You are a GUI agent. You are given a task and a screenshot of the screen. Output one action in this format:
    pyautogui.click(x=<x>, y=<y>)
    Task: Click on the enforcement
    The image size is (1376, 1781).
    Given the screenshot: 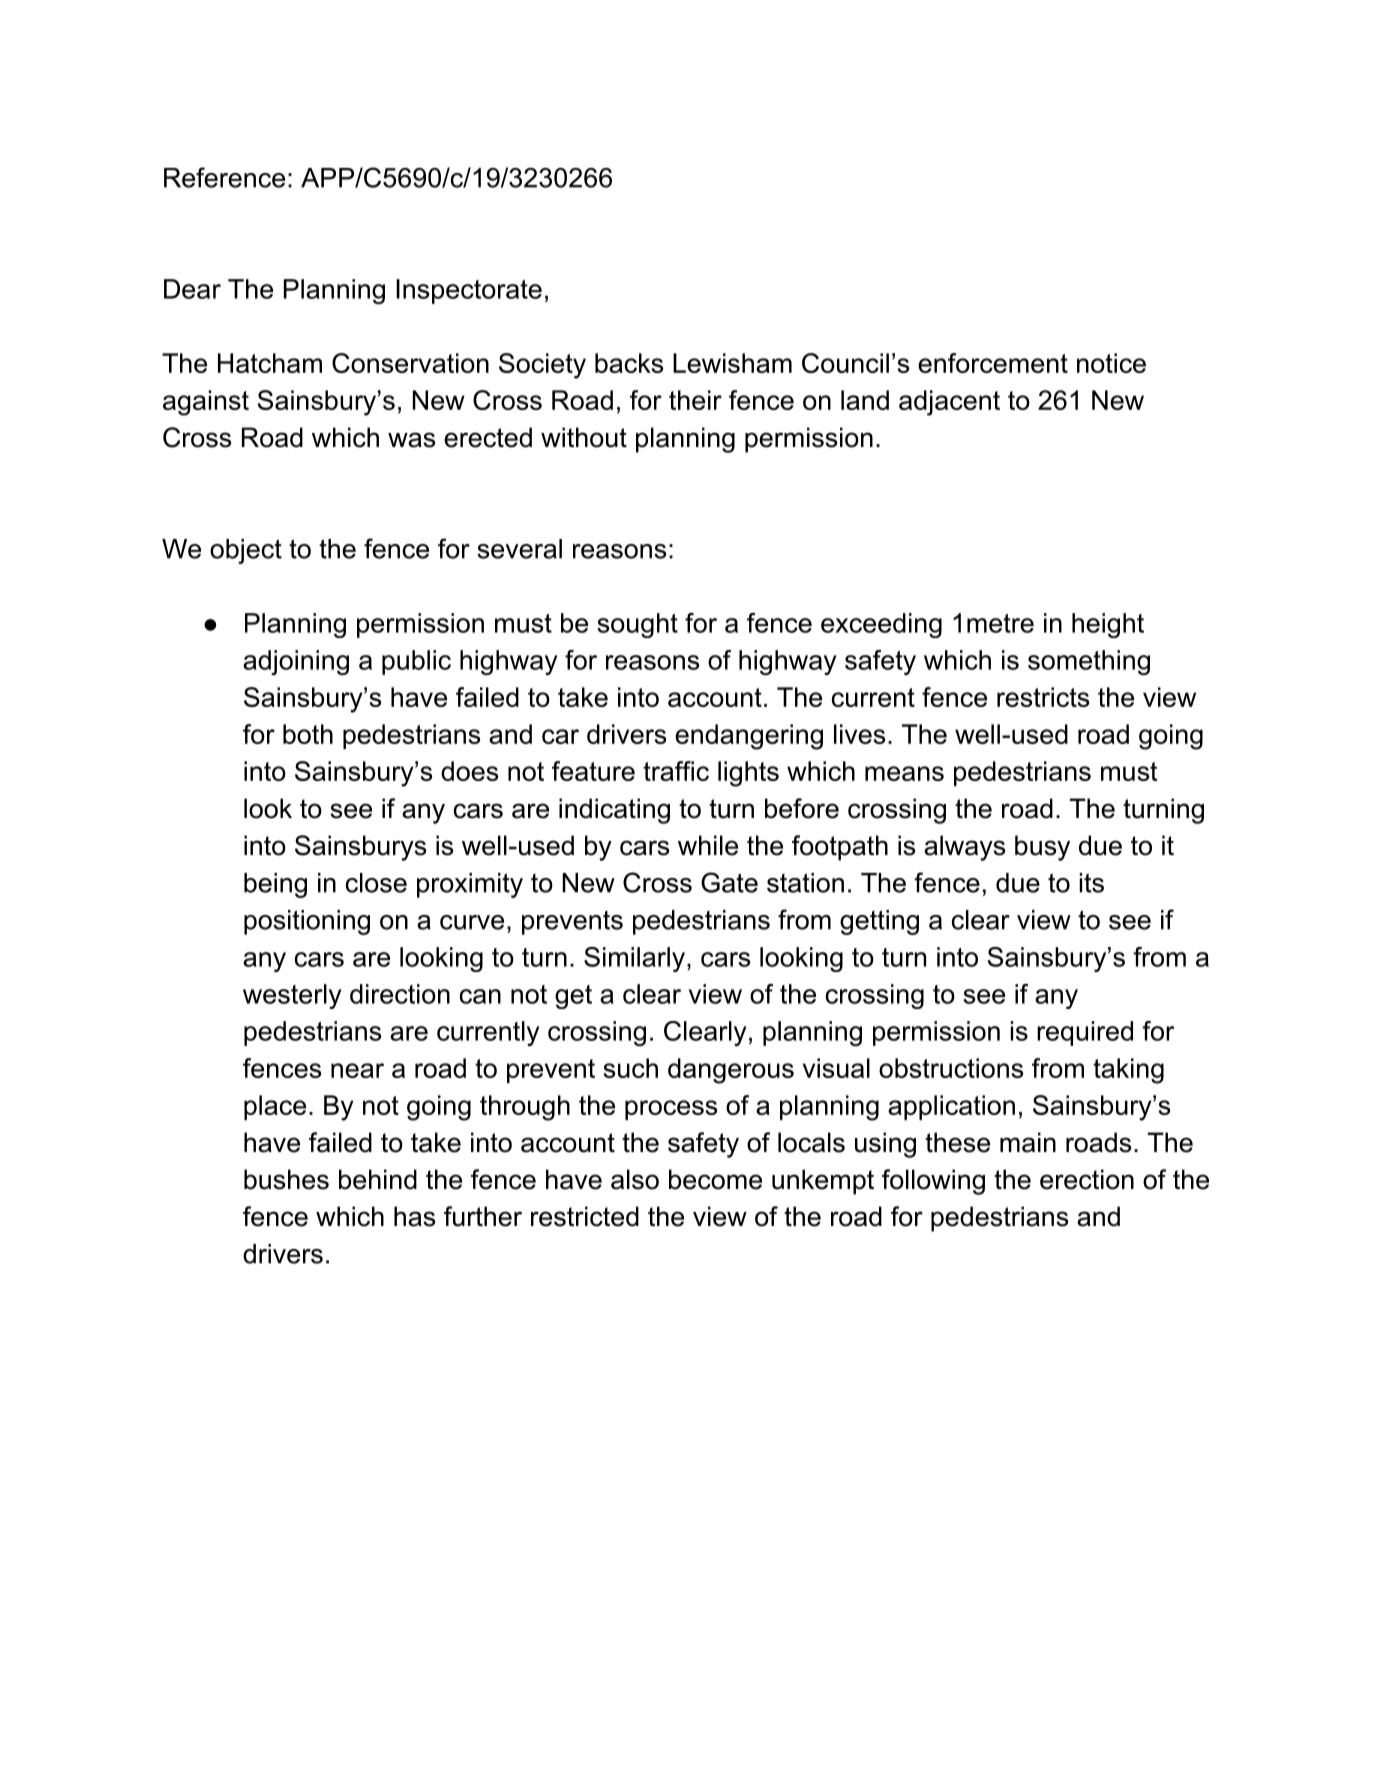 What is the action you would take?
    pyautogui.click(x=993, y=363)
